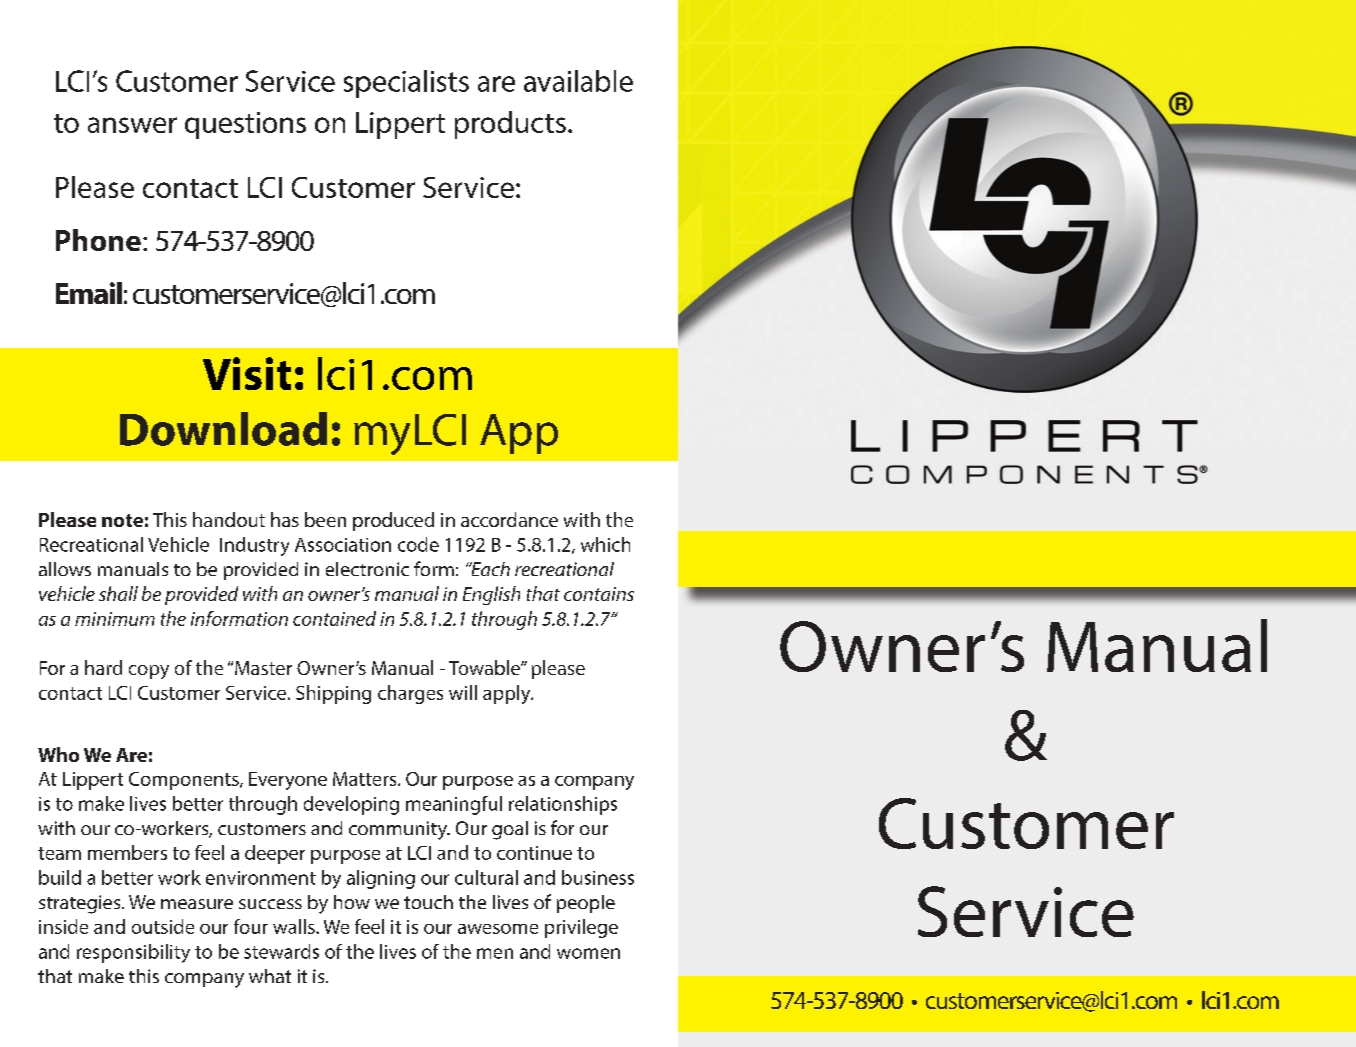 Image resolution: width=1356 pixels, height=1047 pixels. Describe the element at coordinates (510, 125) in the document. I see `products` at that location.
